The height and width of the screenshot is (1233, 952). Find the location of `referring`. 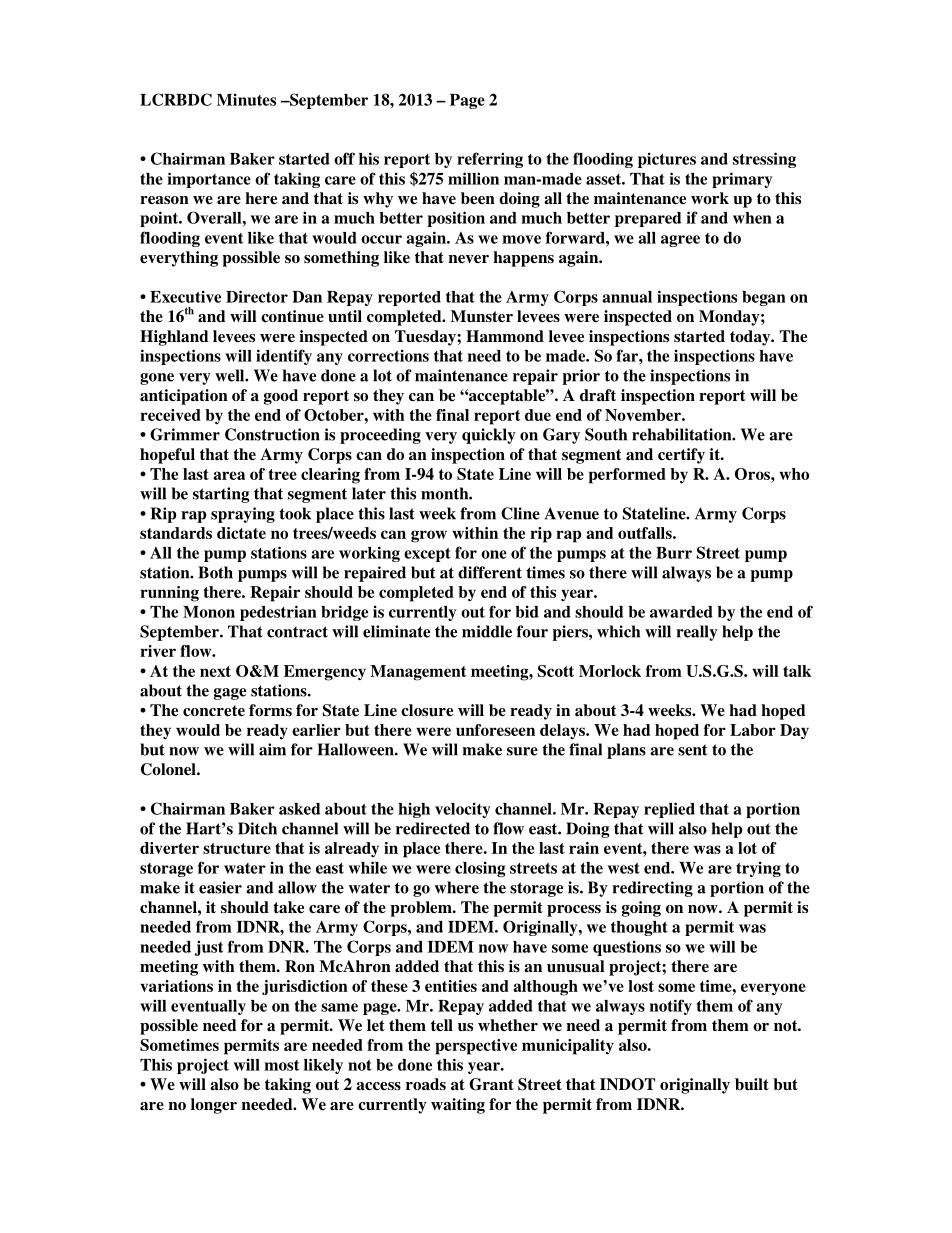

referring is located at coordinates (490, 160).
